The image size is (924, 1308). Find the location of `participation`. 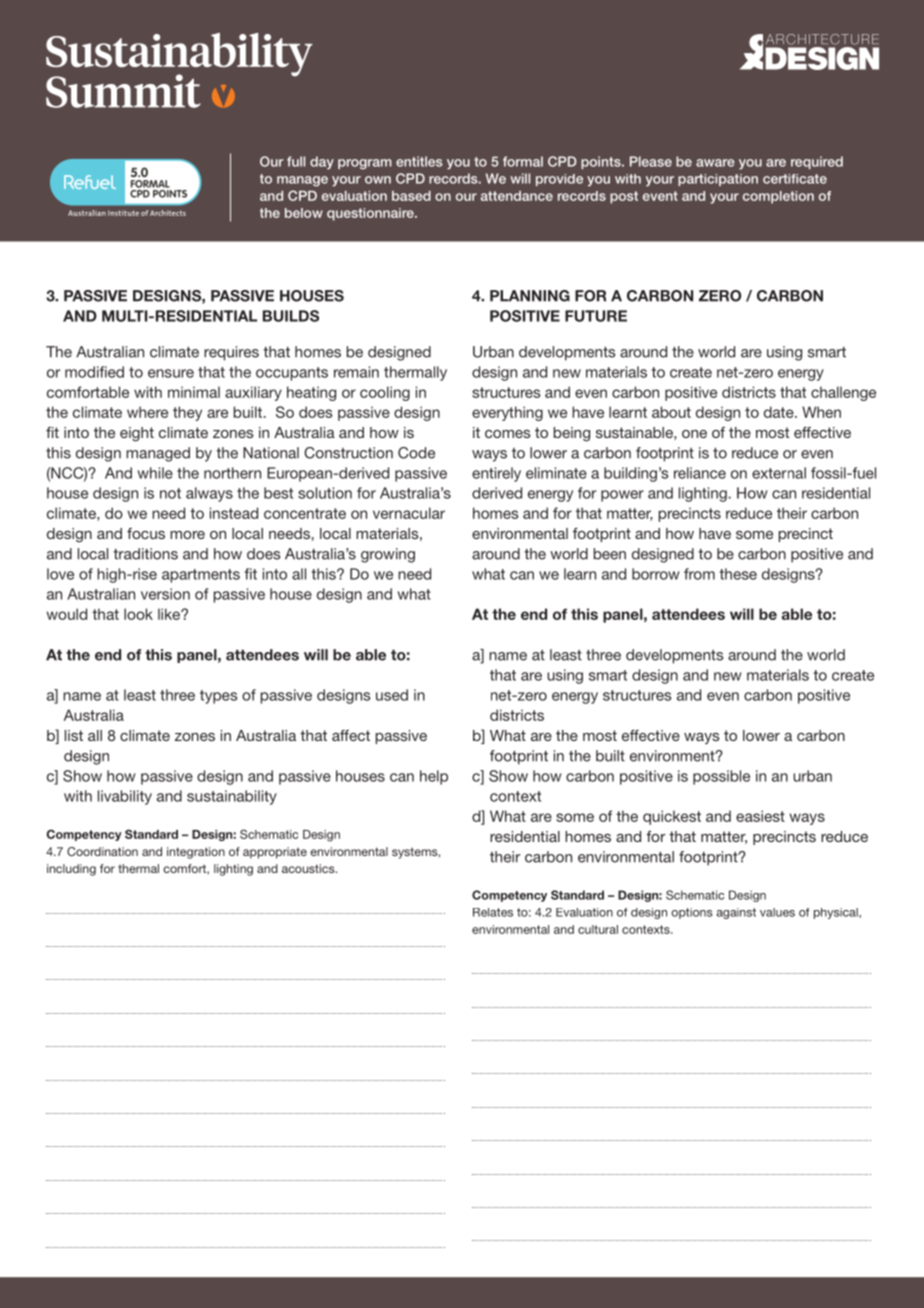

participation is located at coordinates (718, 180).
